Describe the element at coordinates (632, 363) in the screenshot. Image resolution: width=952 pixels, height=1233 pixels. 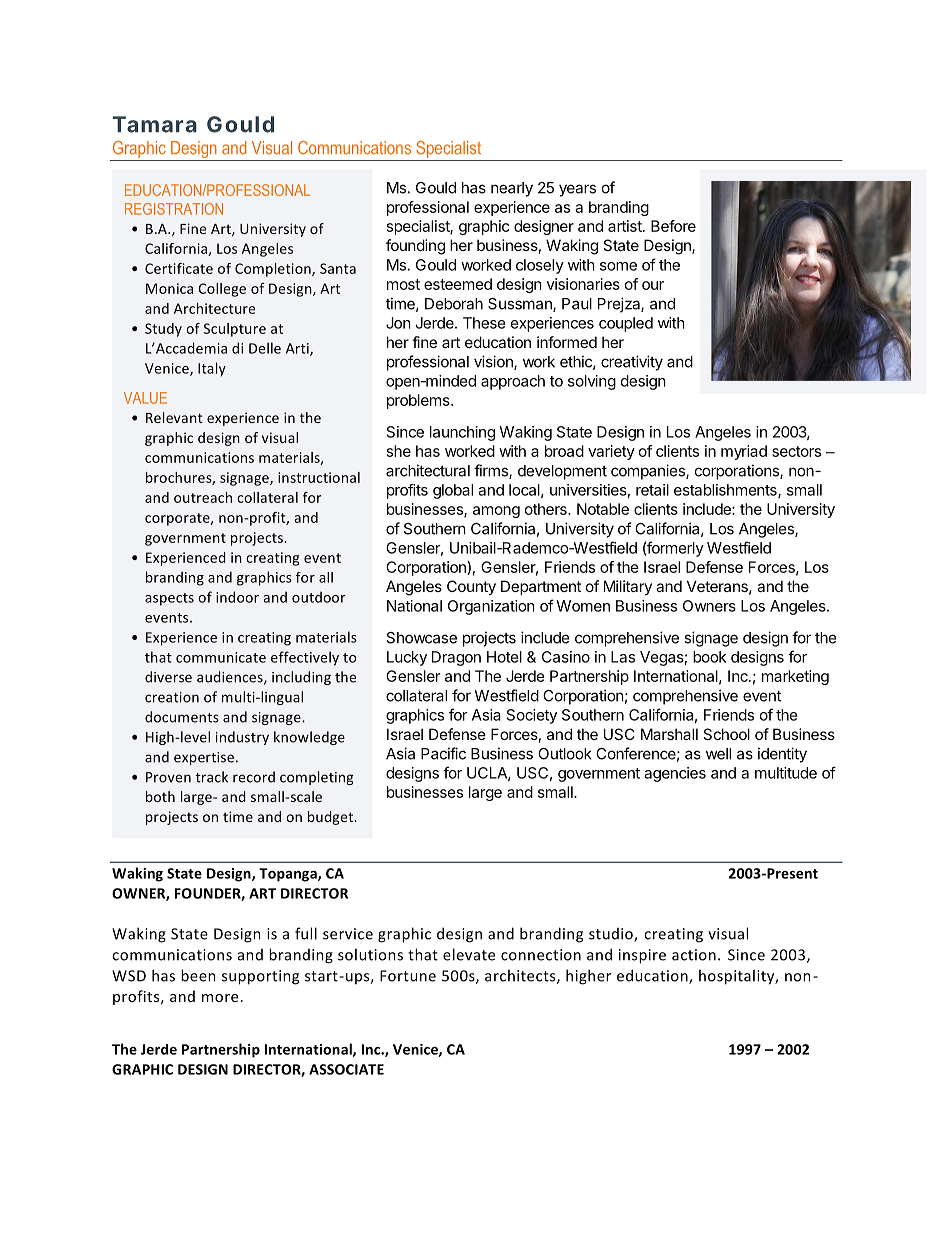
I see `creativity` at that location.
